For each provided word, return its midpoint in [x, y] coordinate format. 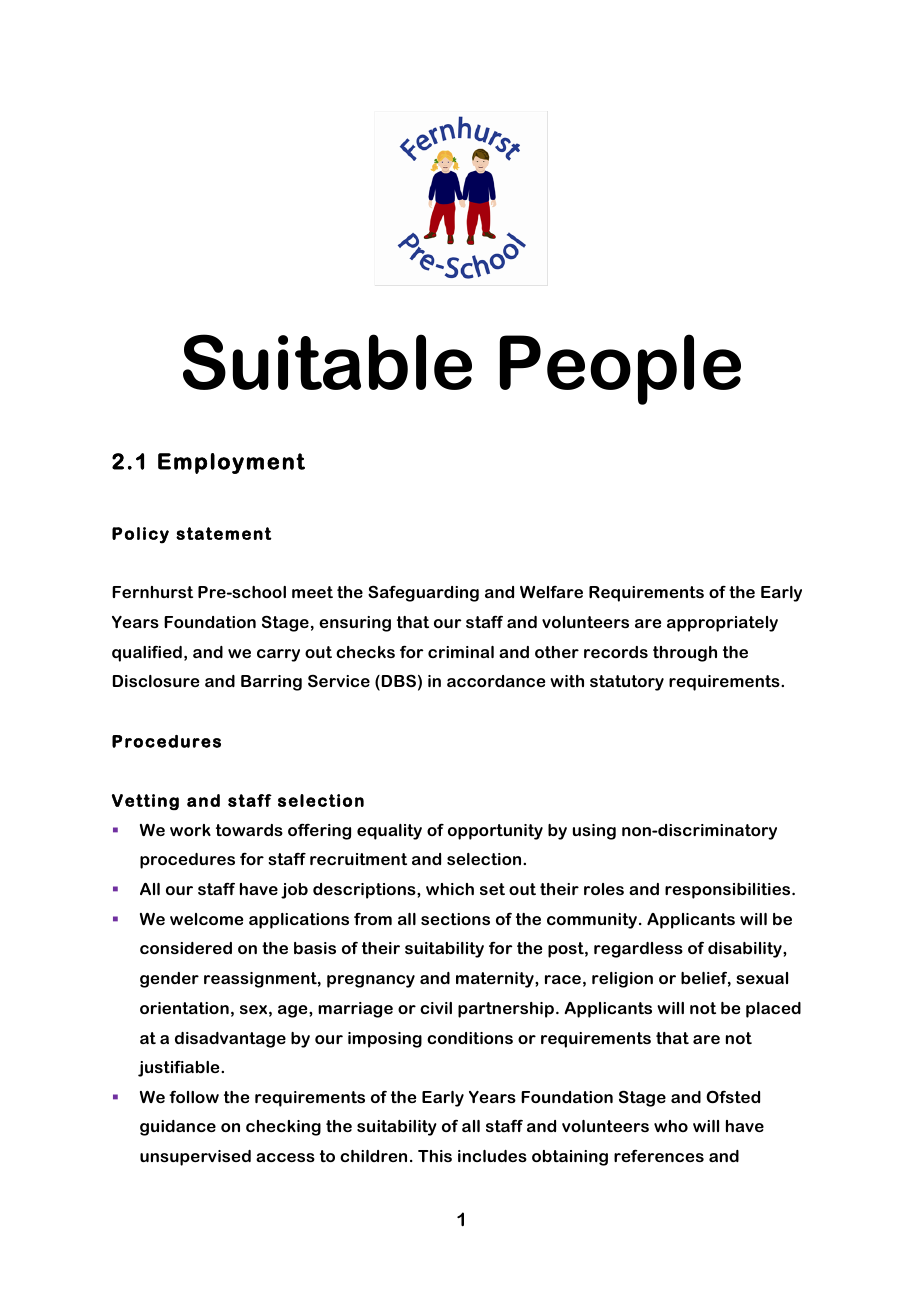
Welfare [551, 592]
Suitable [327, 362]
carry [278, 655]
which [450, 889]
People [620, 369]
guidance [178, 1128]
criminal [461, 652]
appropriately [722, 624]
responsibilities [729, 891]
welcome [206, 919]
